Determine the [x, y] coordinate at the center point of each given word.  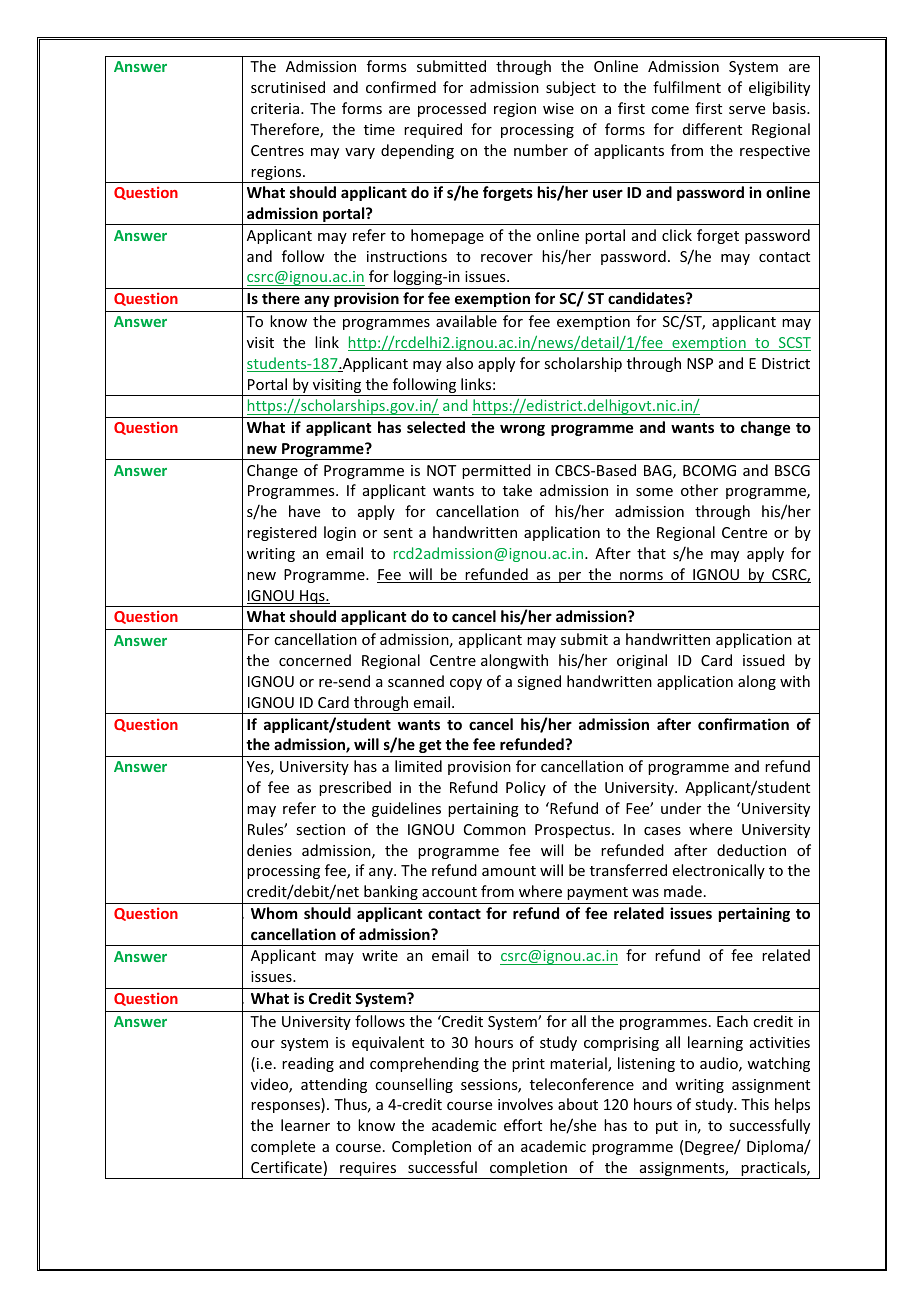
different [712, 129]
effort [523, 1125]
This [755, 1104]
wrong [522, 430]
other [699, 490]
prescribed [355, 788]
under [681, 808]
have [304, 511]
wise [558, 108]
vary [360, 153]
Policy [526, 788]
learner [305, 1125]
